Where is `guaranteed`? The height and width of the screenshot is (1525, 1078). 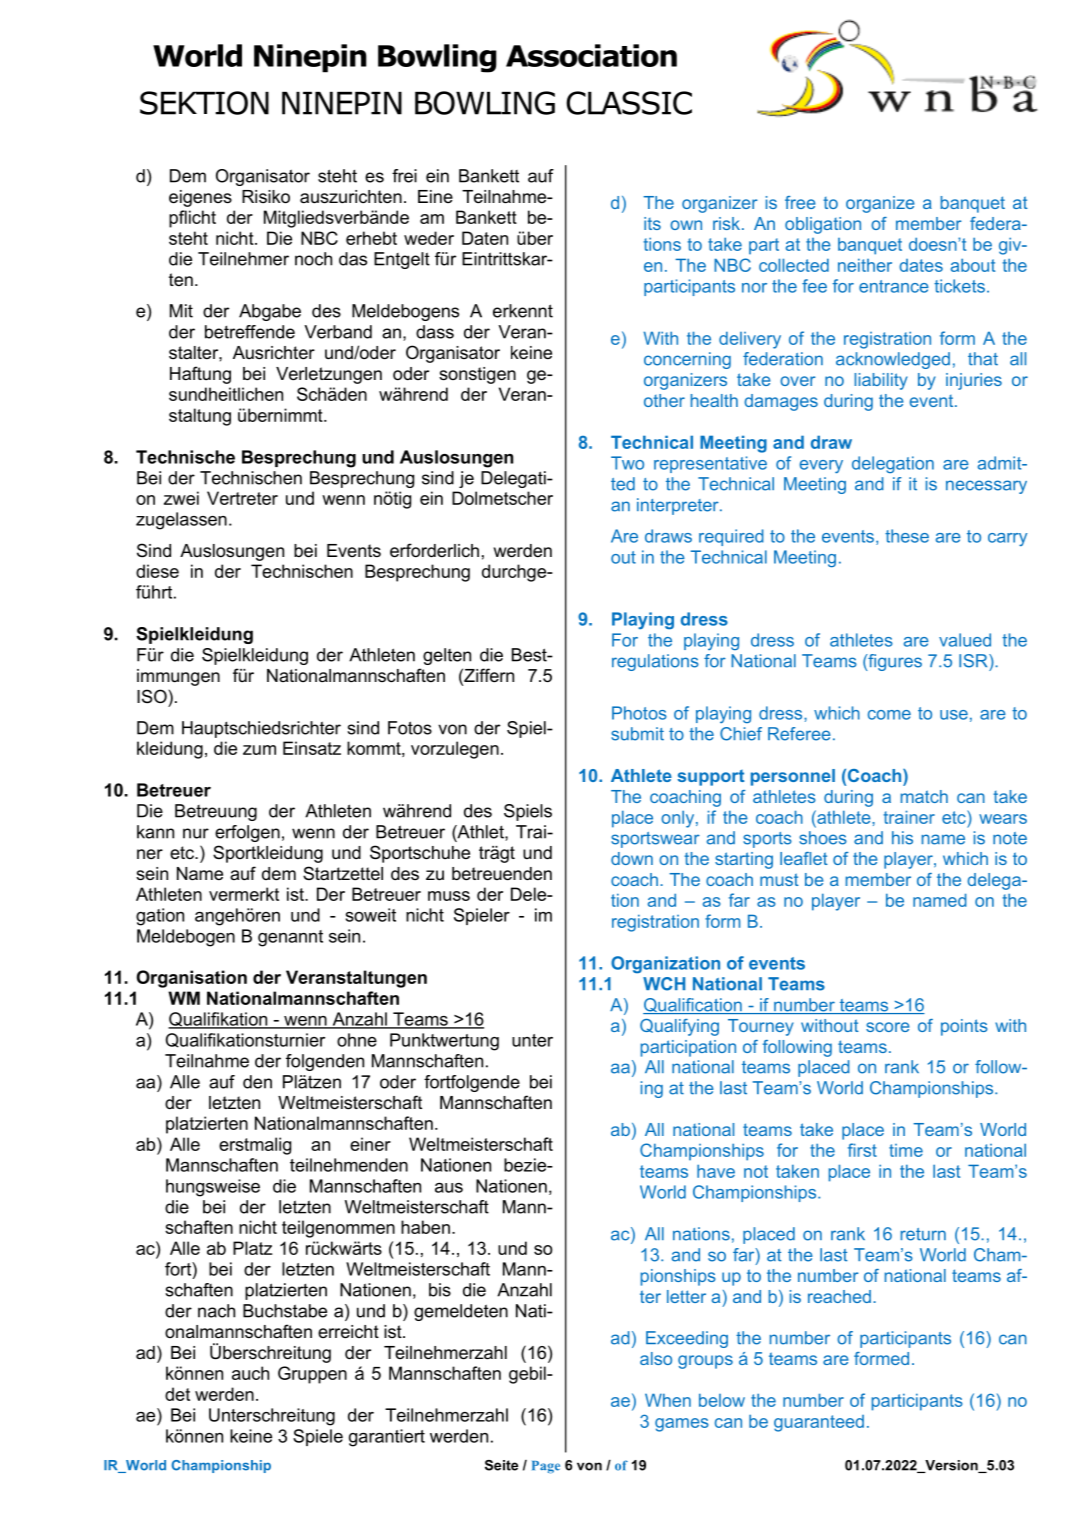
guaranteed is located at coordinates (819, 1423).
